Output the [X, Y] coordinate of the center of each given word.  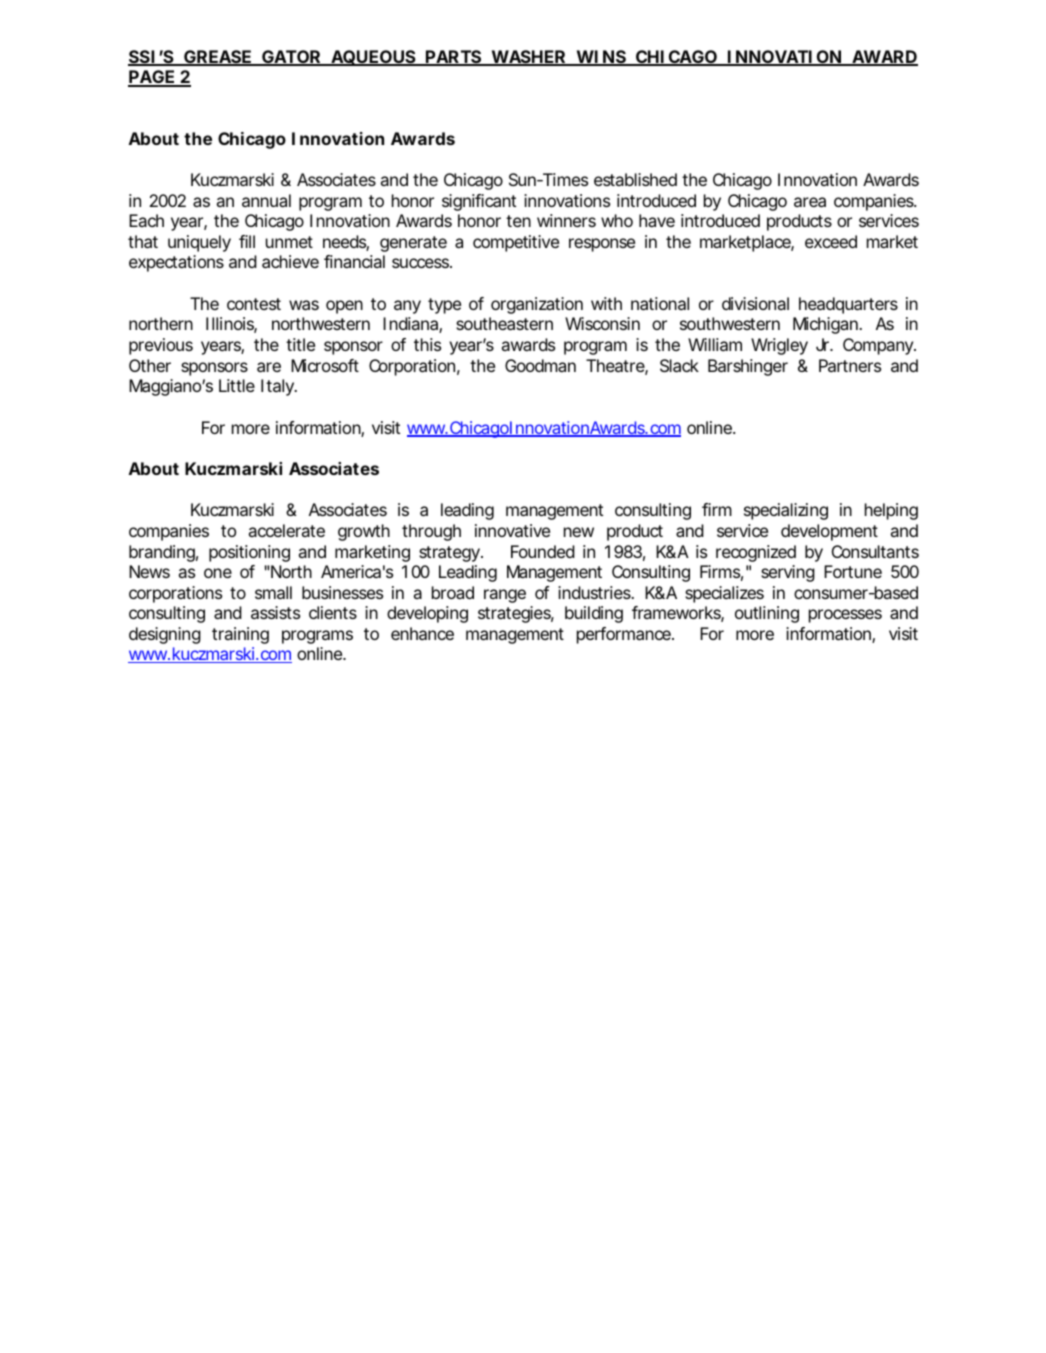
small [273, 592]
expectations [176, 263]
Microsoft [325, 365]
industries [594, 592]
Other [150, 365]
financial [354, 261]
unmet [289, 242]
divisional [755, 303]
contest [254, 304]
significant [479, 202]
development [829, 532]
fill [247, 241]
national [660, 303]
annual [266, 200]
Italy [277, 387]
